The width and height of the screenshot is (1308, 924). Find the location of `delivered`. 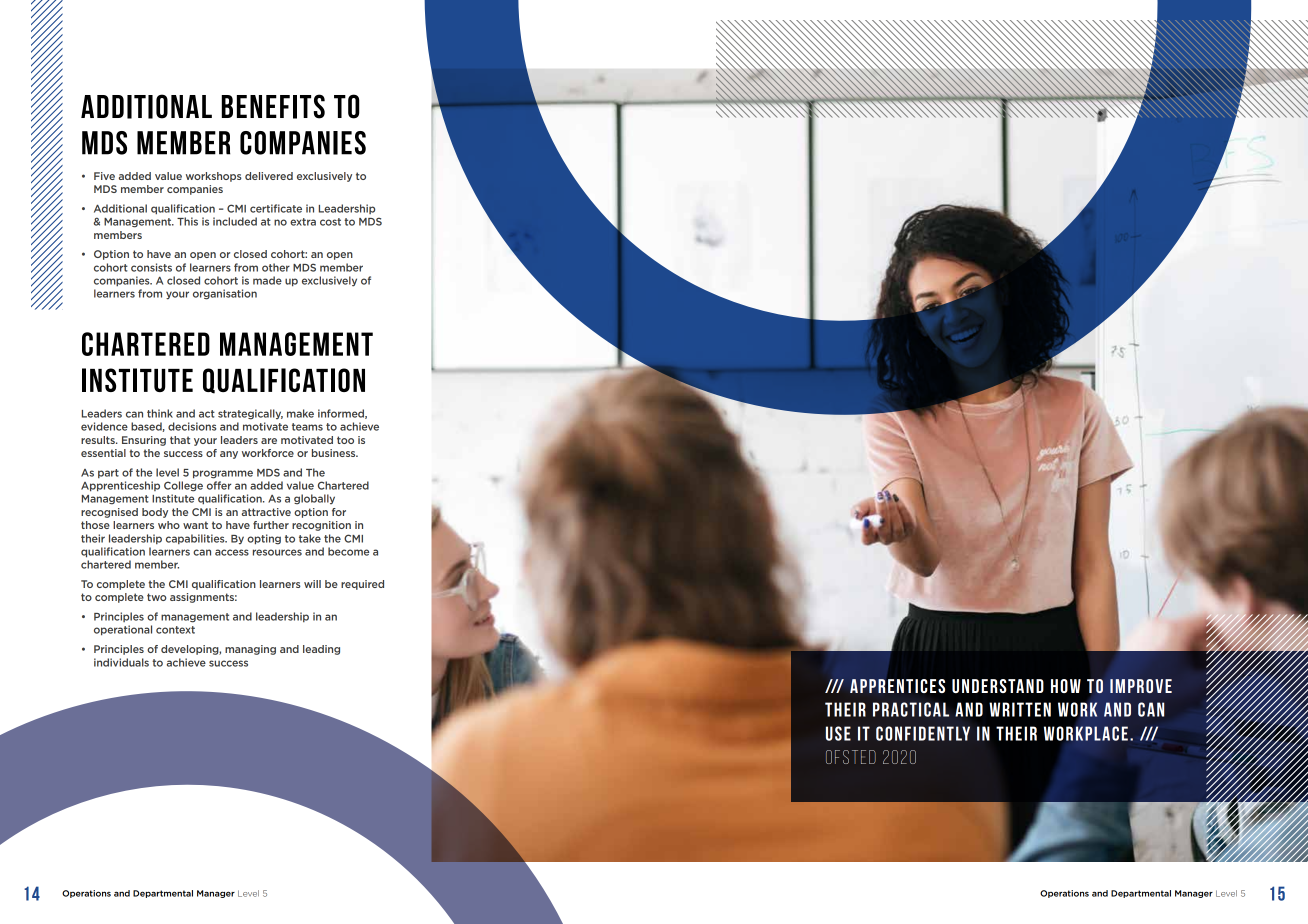

delivered is located at coordinates (269, 176).
